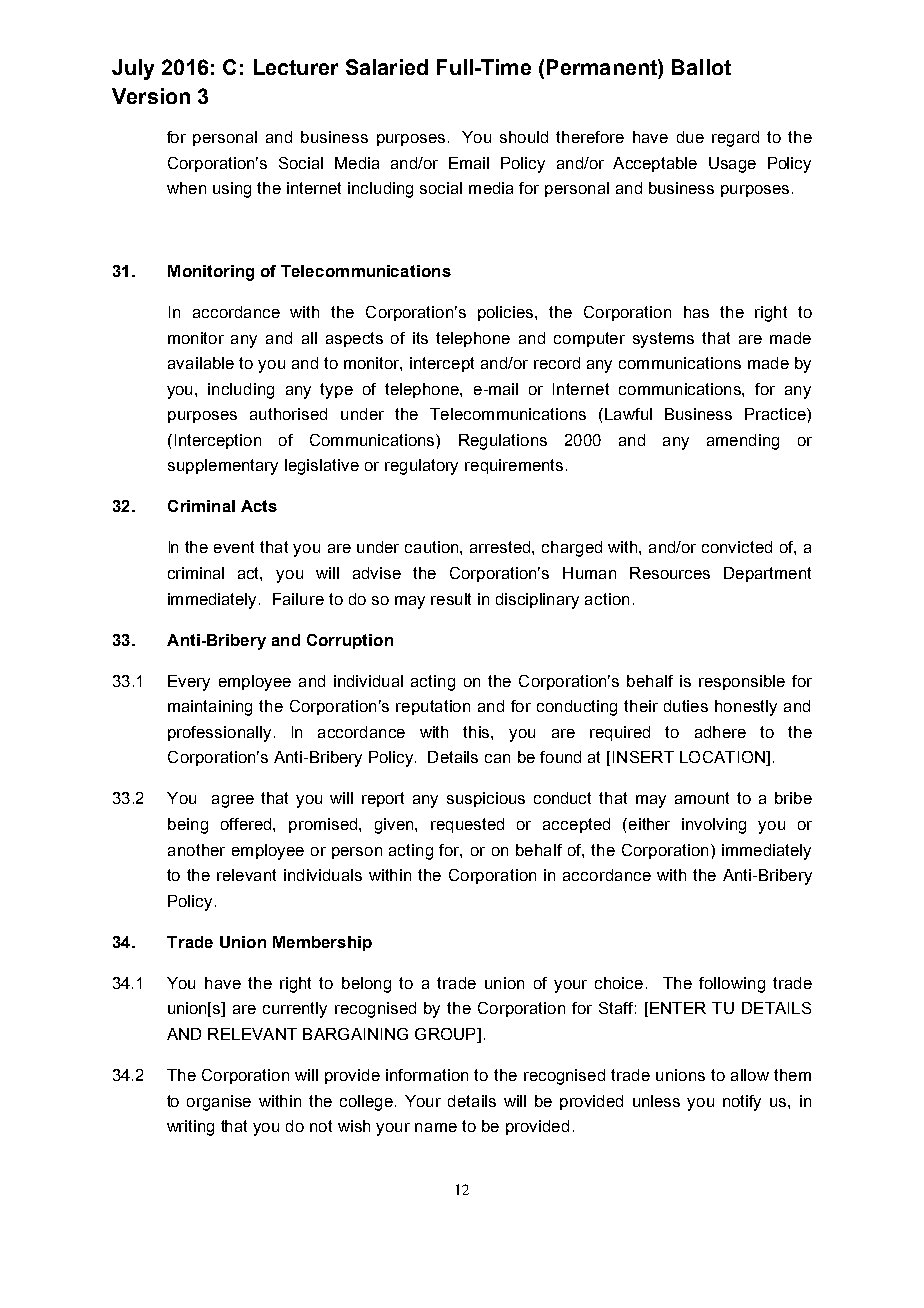  I want to click on Version, so click(151, 96).
